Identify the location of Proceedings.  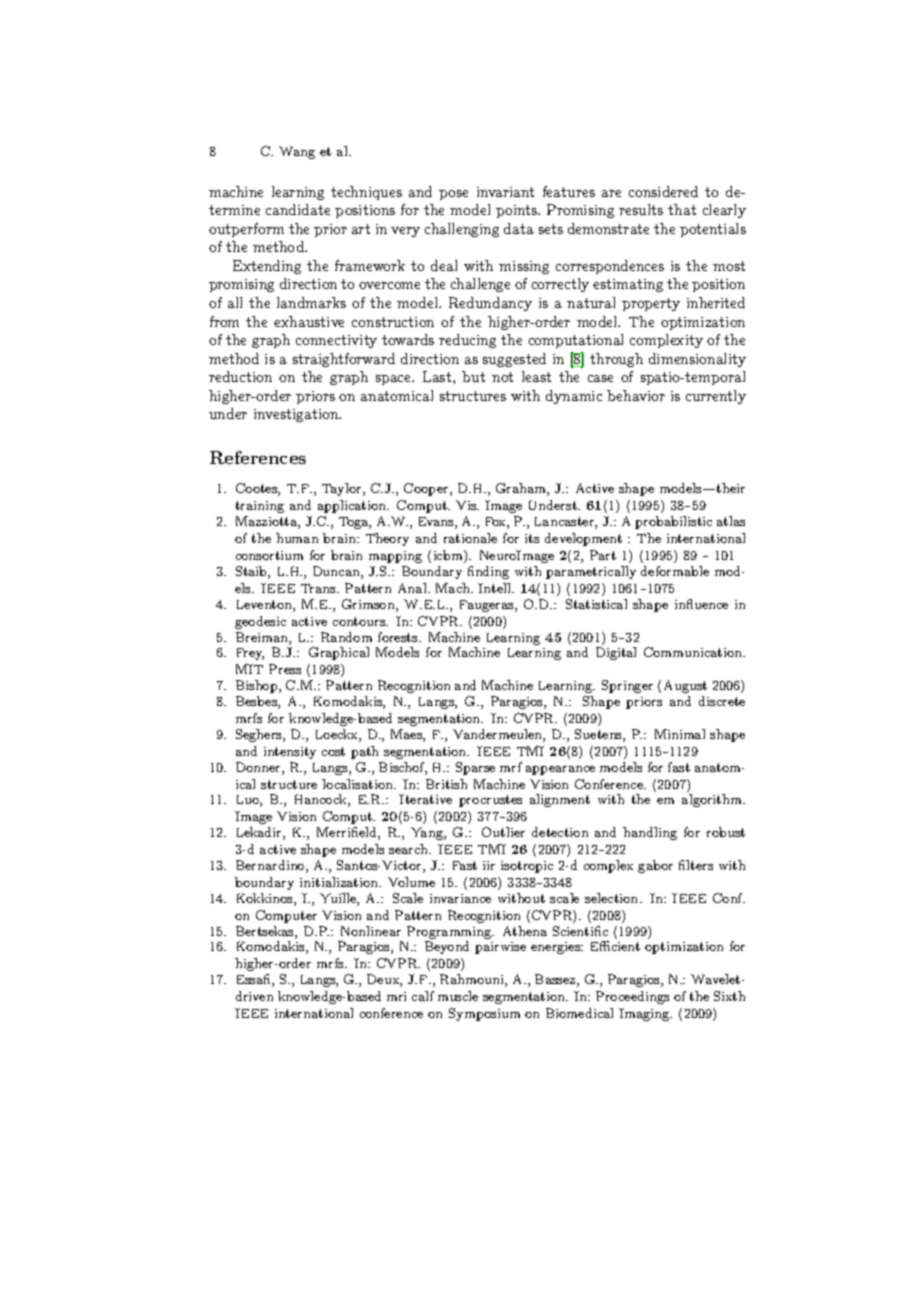
(632, 997).
